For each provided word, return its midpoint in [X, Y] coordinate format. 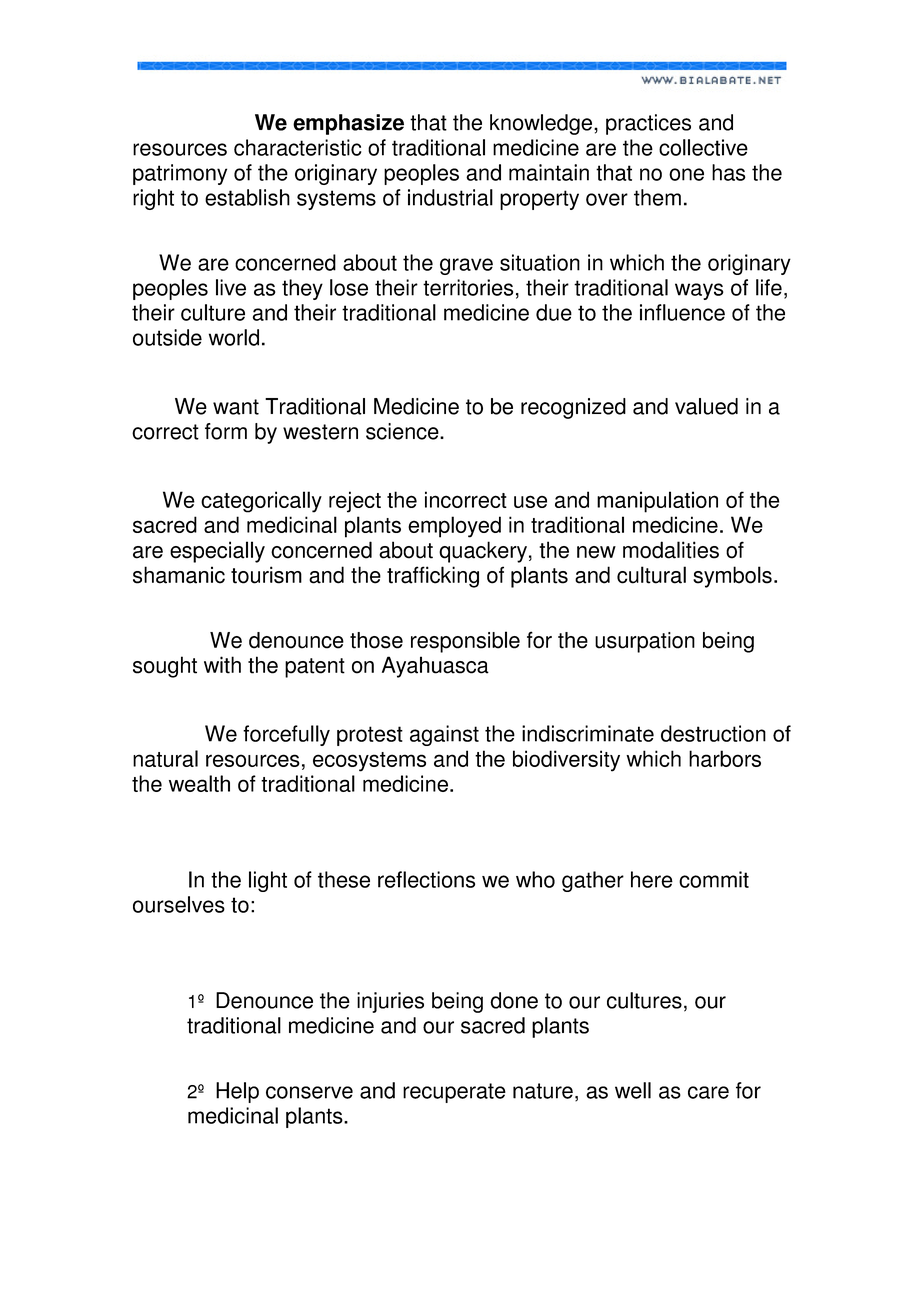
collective [703, 147]
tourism [266, 575]
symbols [732, 577]
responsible [465, 642]
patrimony [180, 174]
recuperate [454, 1093]
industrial [450, 197]
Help [237, 1092]
